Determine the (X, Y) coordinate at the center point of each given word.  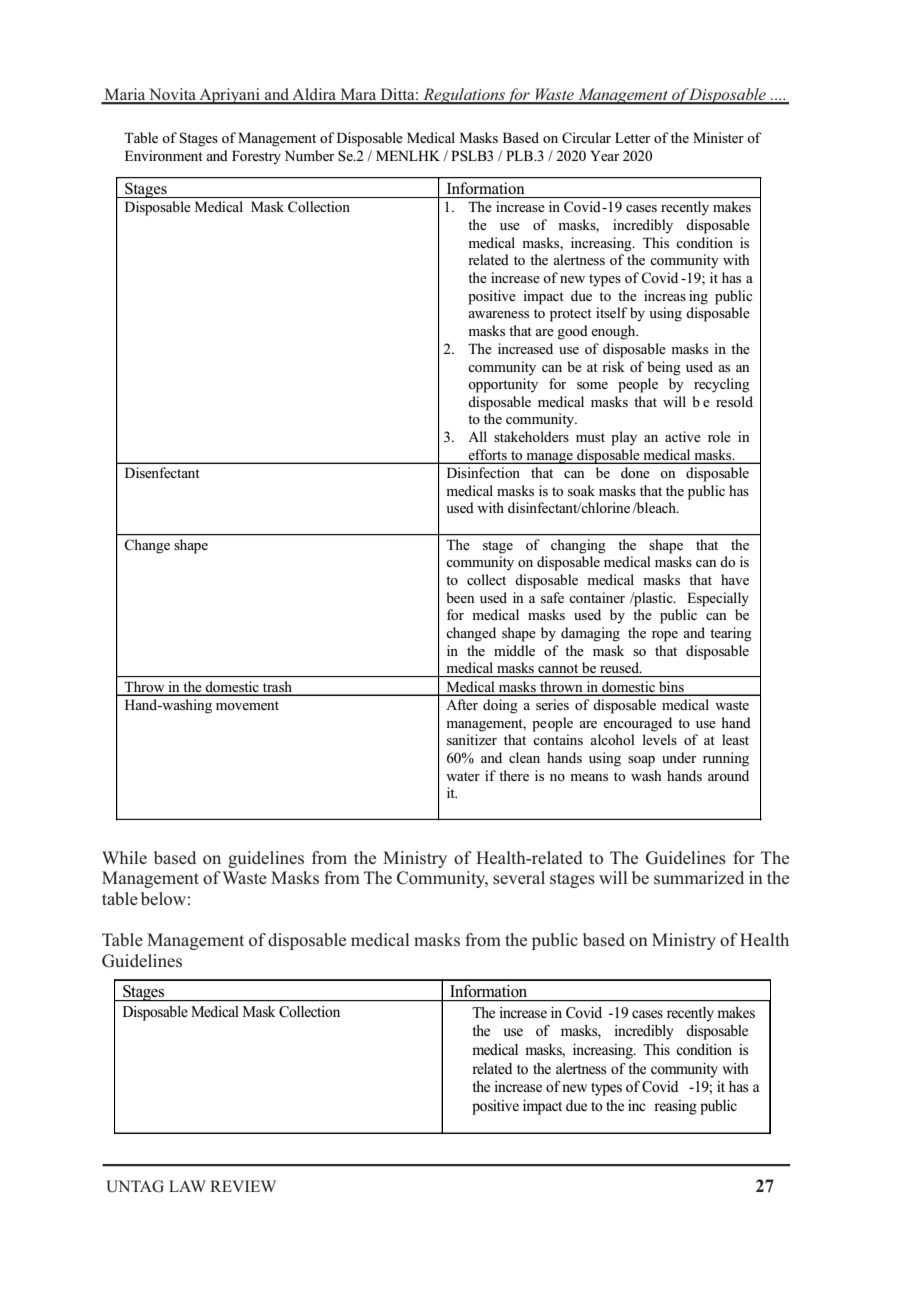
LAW (187, 1186)
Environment (164, 155)
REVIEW (243, 1186)
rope (665, 636)
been (460, 597)
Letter (632, 137)
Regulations (463, 96)
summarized (699, 877)
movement (247, 705)
